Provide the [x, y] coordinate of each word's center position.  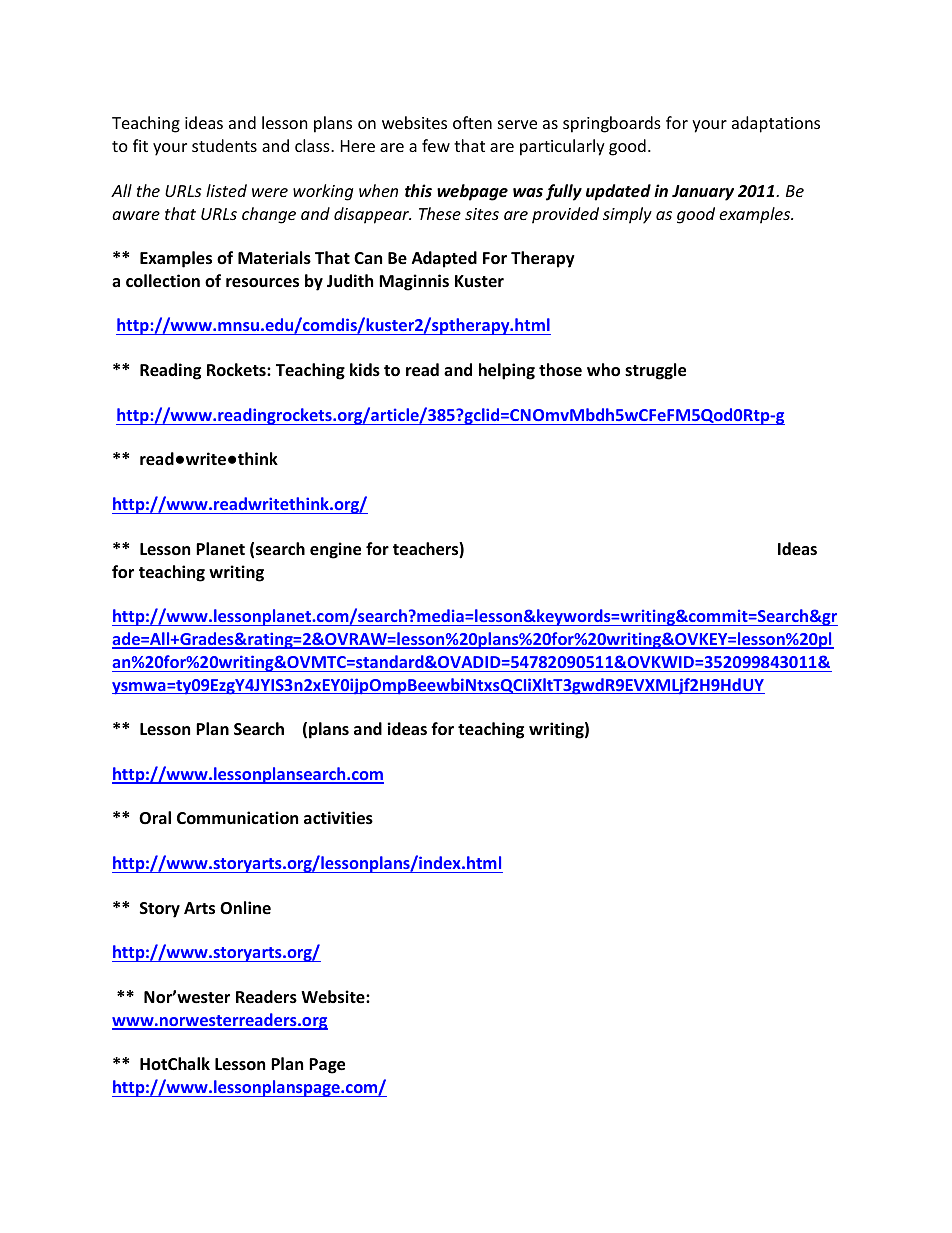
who [603, 370]
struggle [655, 371]
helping [507, 371]
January [703, 193]
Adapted [444, 259]
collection [163, 281]
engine [335, 550]
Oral [155, 818]
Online [245, 908]
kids [365, 370]
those [560, 370]
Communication [237, 818]
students [224, 145]
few [436, 145]
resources [262, 283]
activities [338, 818]
